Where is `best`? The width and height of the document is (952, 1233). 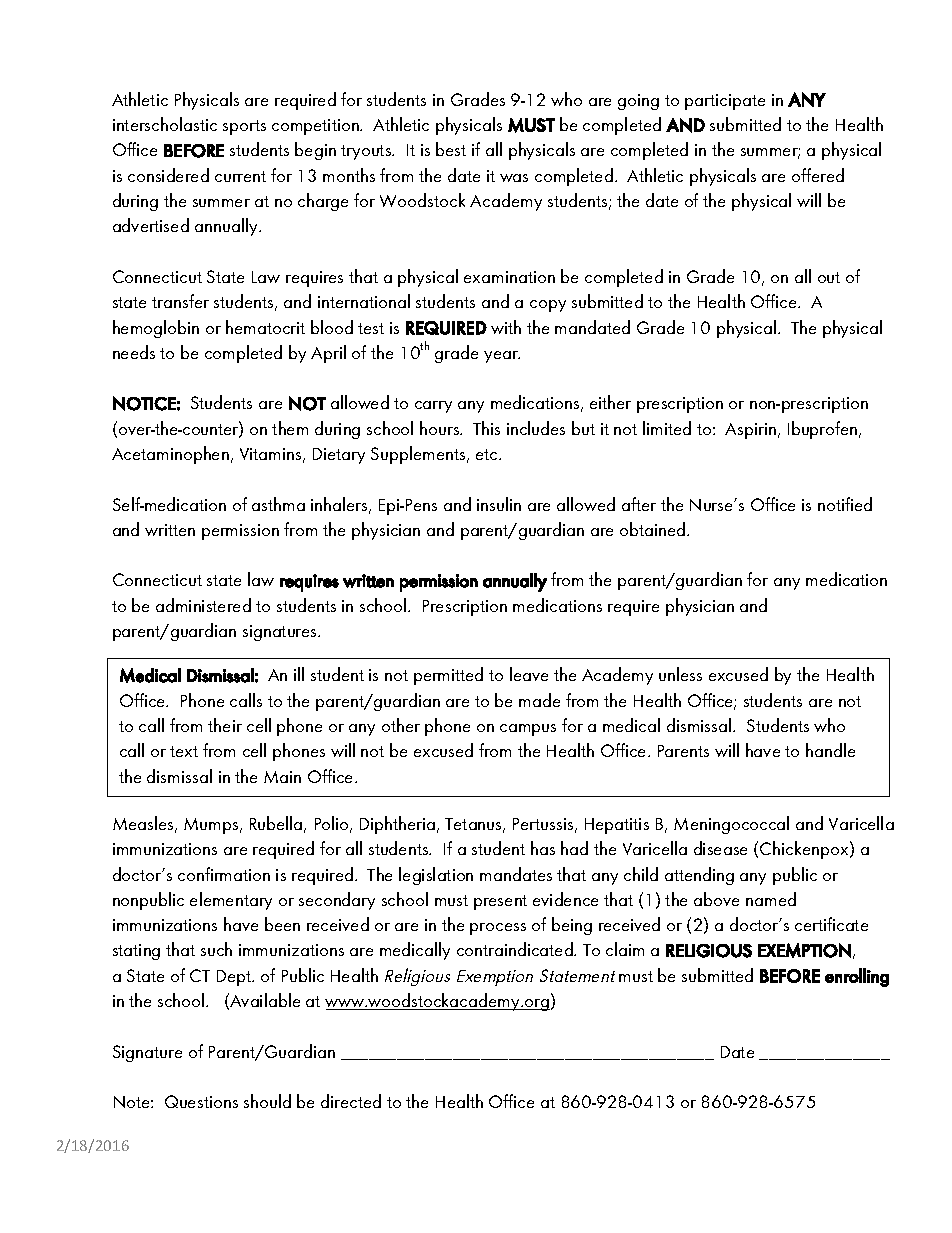
best is located at coordinates (451, 149).
